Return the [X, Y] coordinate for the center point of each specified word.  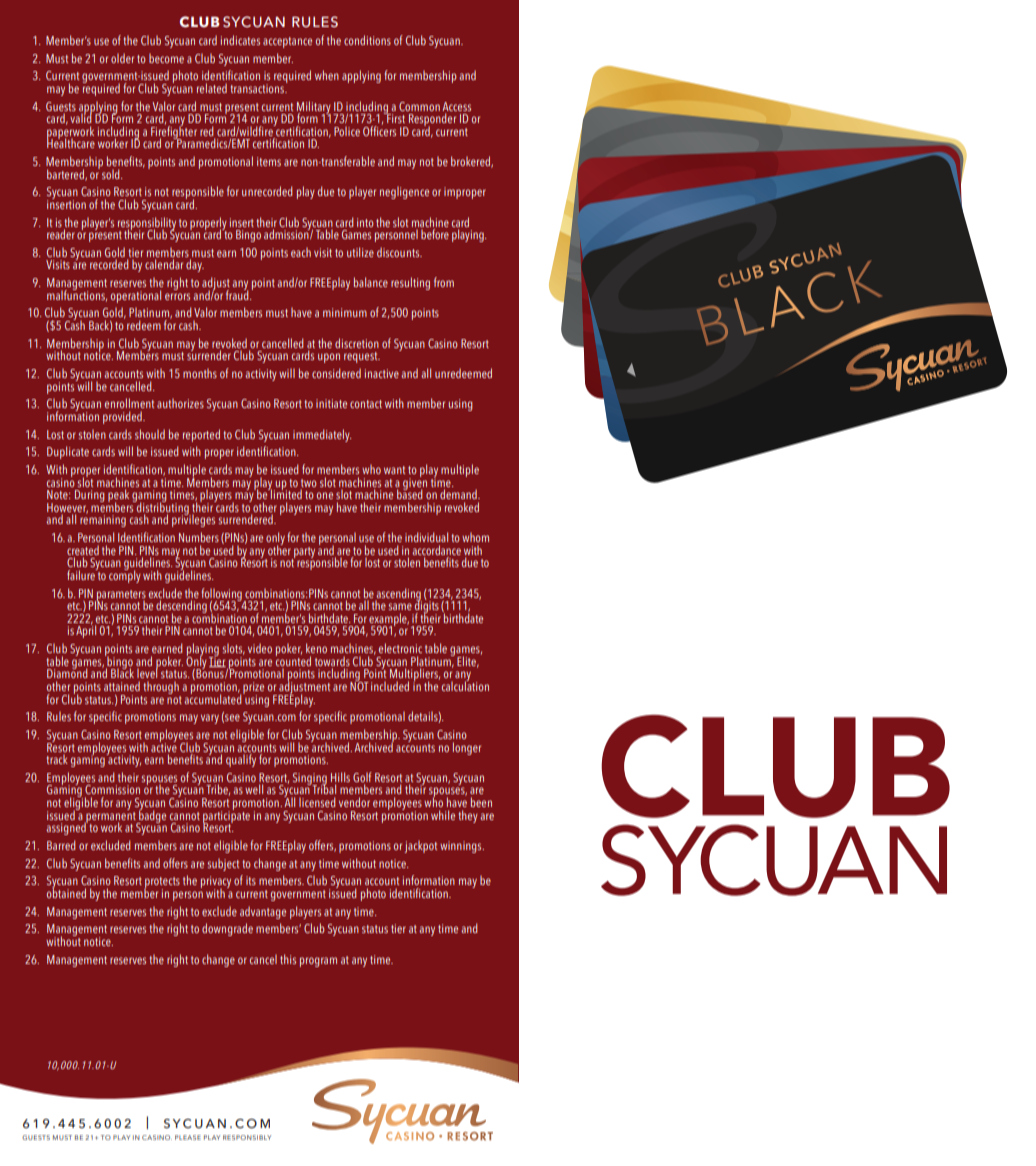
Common [419, 106]
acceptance [287, 42]
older [122, 58]
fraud [238, 294]
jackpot [420, 846]
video [260, 648]
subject [223, 864]
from [444, 282]
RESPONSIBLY [247, 1137]
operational [136, 296]
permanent [111, 817]
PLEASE [188, 1137]
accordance [436, 550]
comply [125, 575]
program [318, 962]
